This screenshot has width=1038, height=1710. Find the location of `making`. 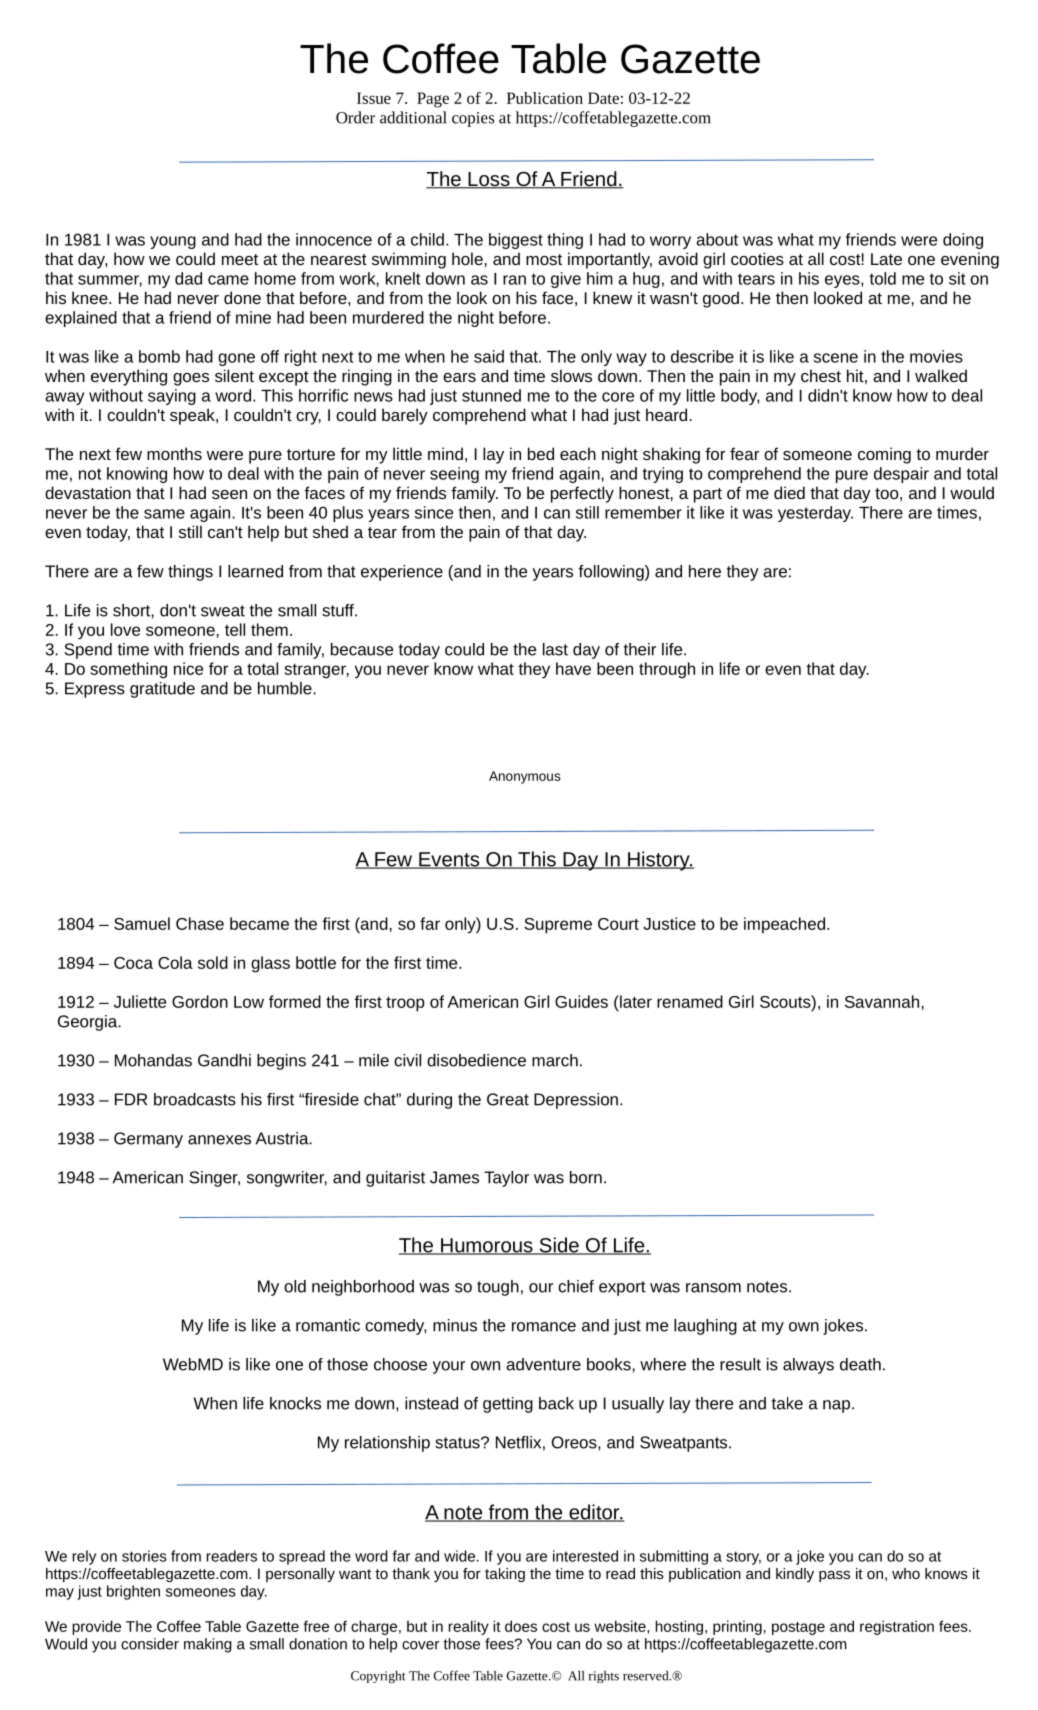

making is located at coordinates (208, 1645).
